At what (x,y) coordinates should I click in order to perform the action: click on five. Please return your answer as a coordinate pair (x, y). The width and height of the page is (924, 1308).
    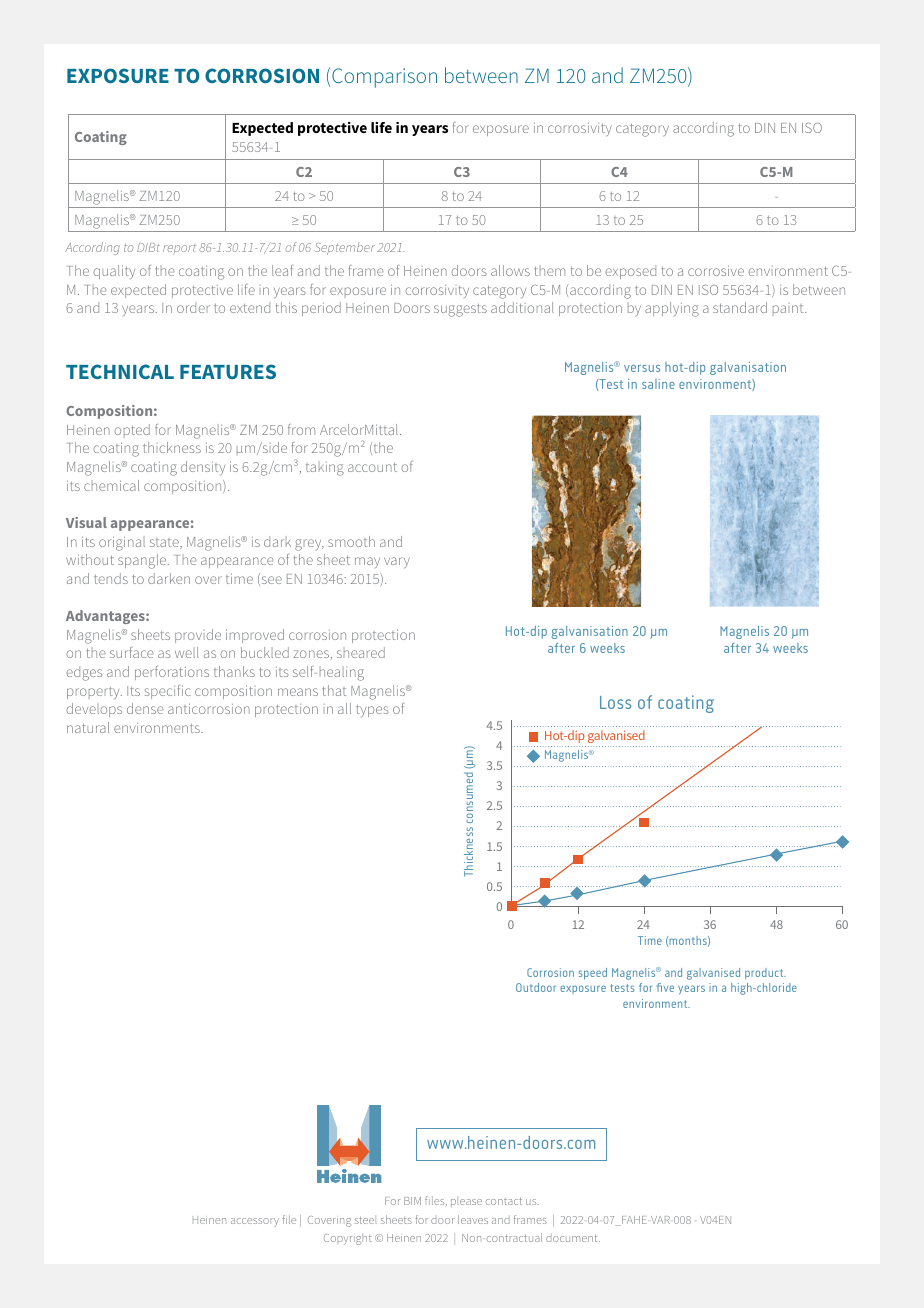
    Looking at the image, I should click on (665, 987).
